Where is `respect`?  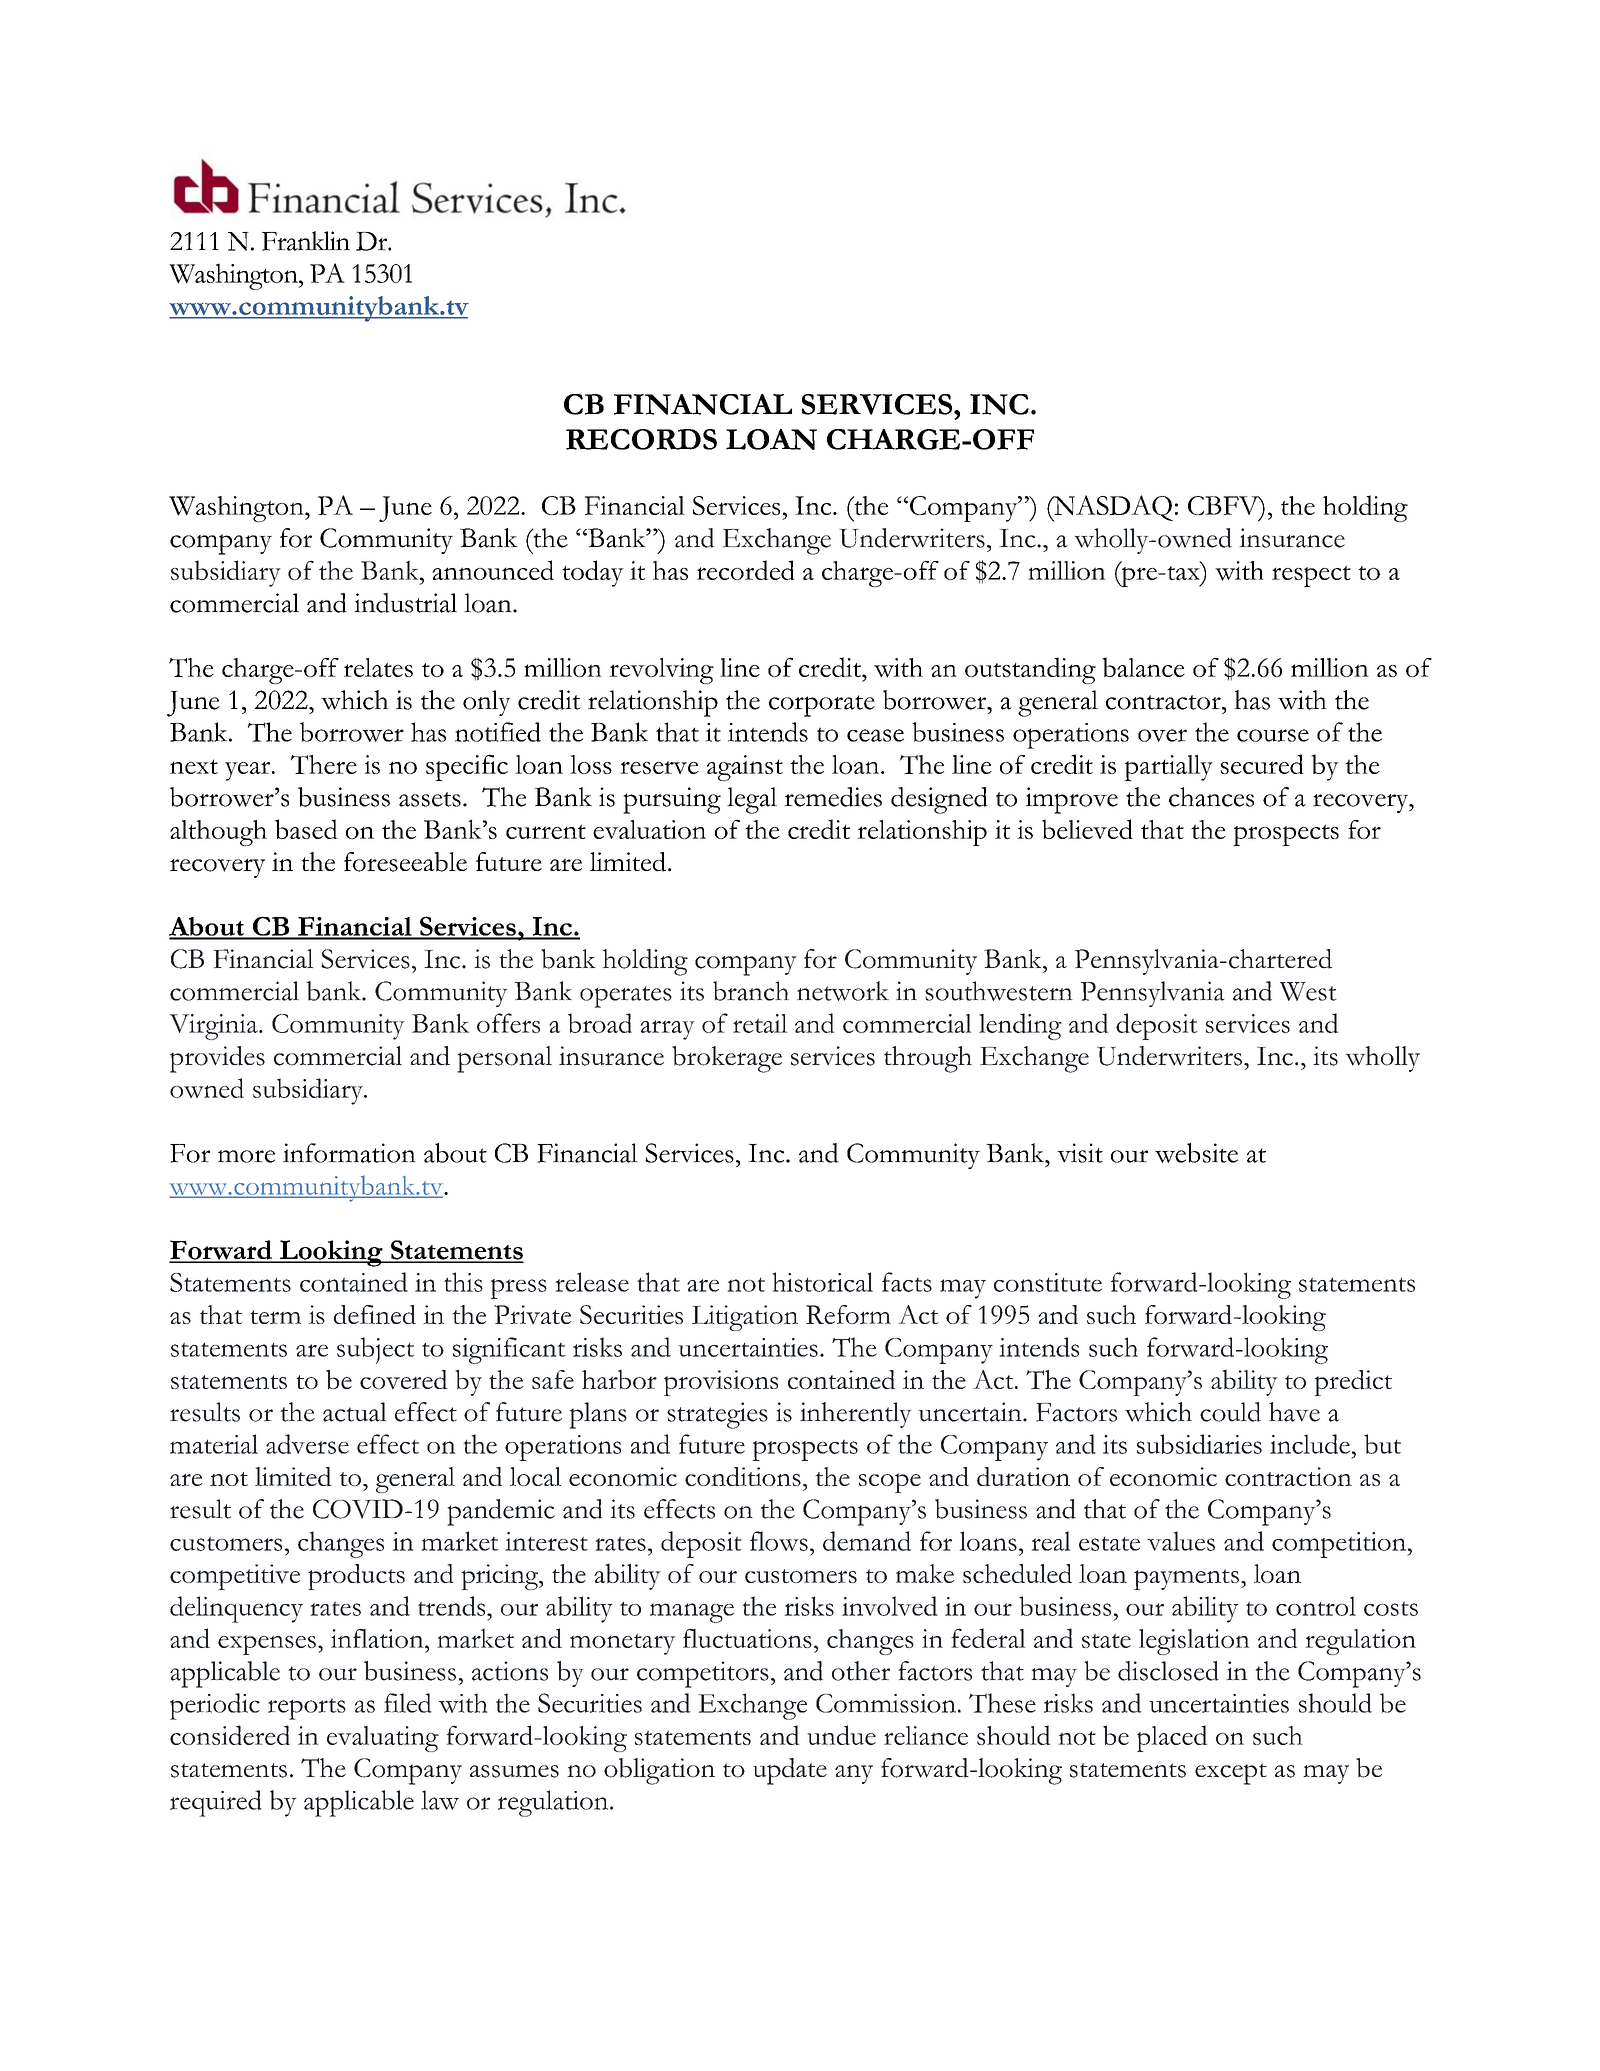
respect is located at coordinates (1311, 576).
